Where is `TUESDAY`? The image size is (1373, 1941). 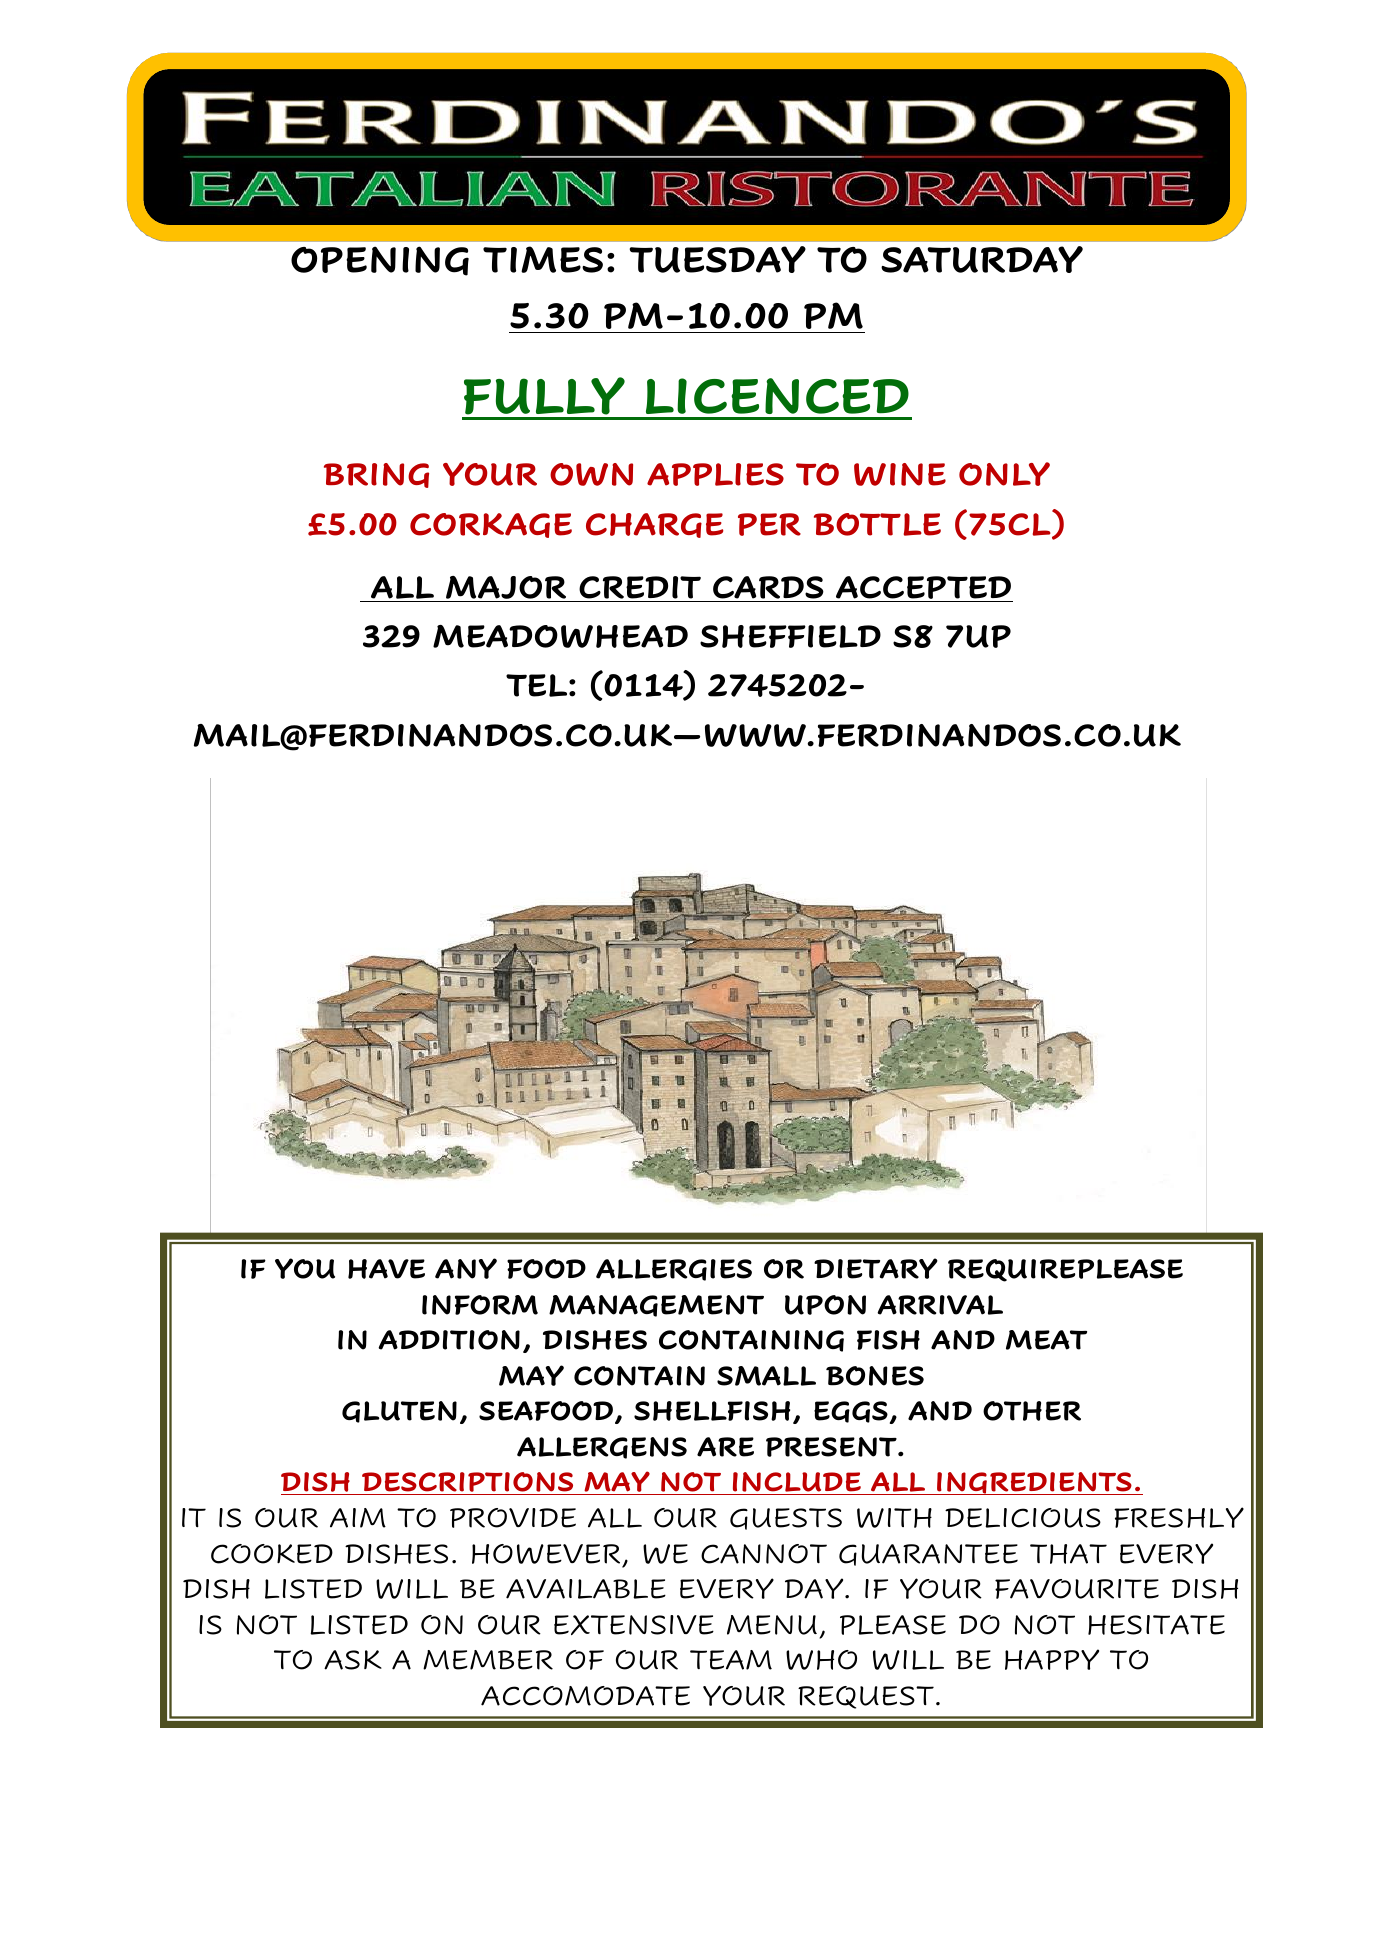
TUESDAY is located at coordinates (717, 259).
